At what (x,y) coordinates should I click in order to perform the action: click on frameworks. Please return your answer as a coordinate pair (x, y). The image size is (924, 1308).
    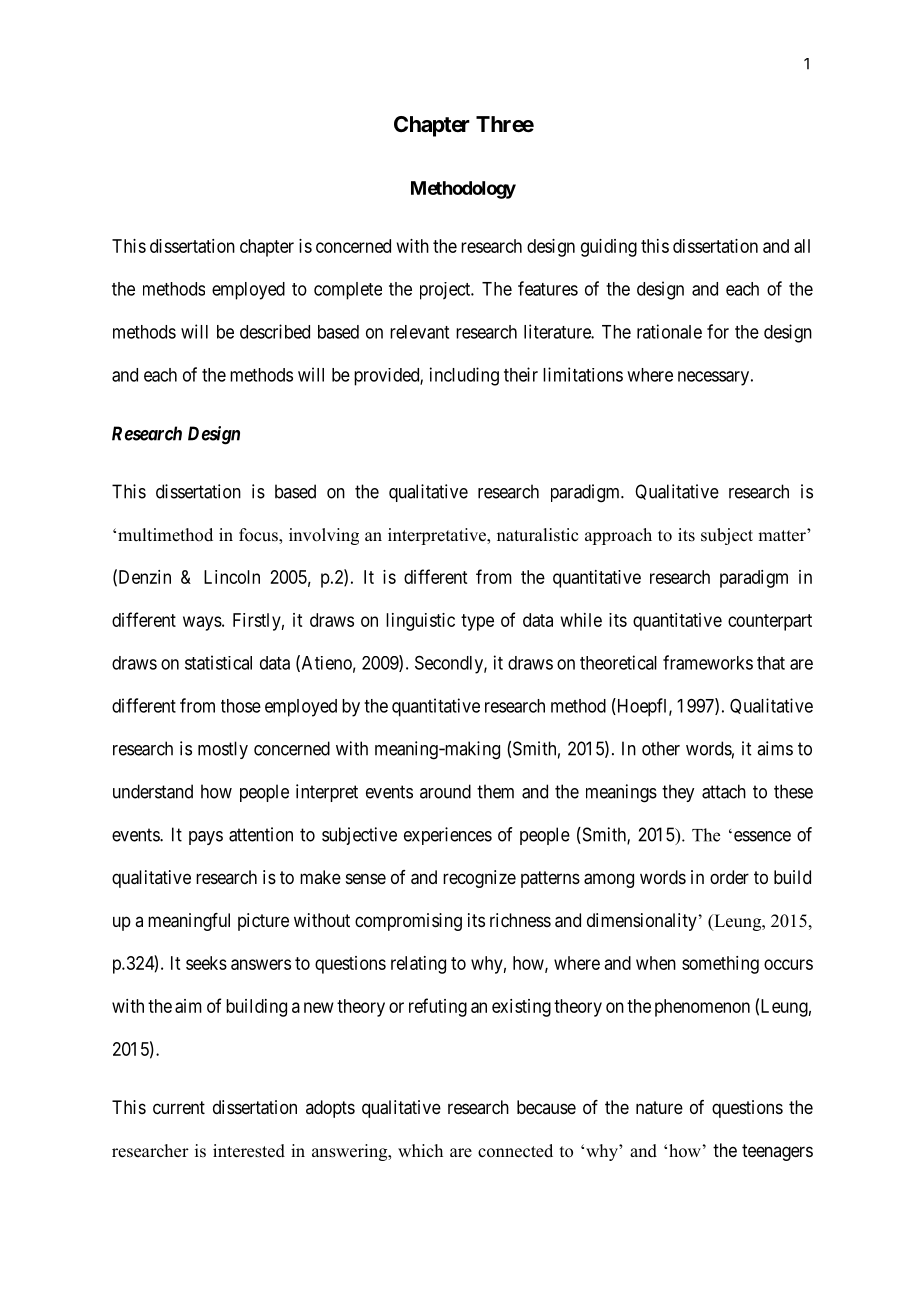
    Looking at the image, I should click on (708, 662).
